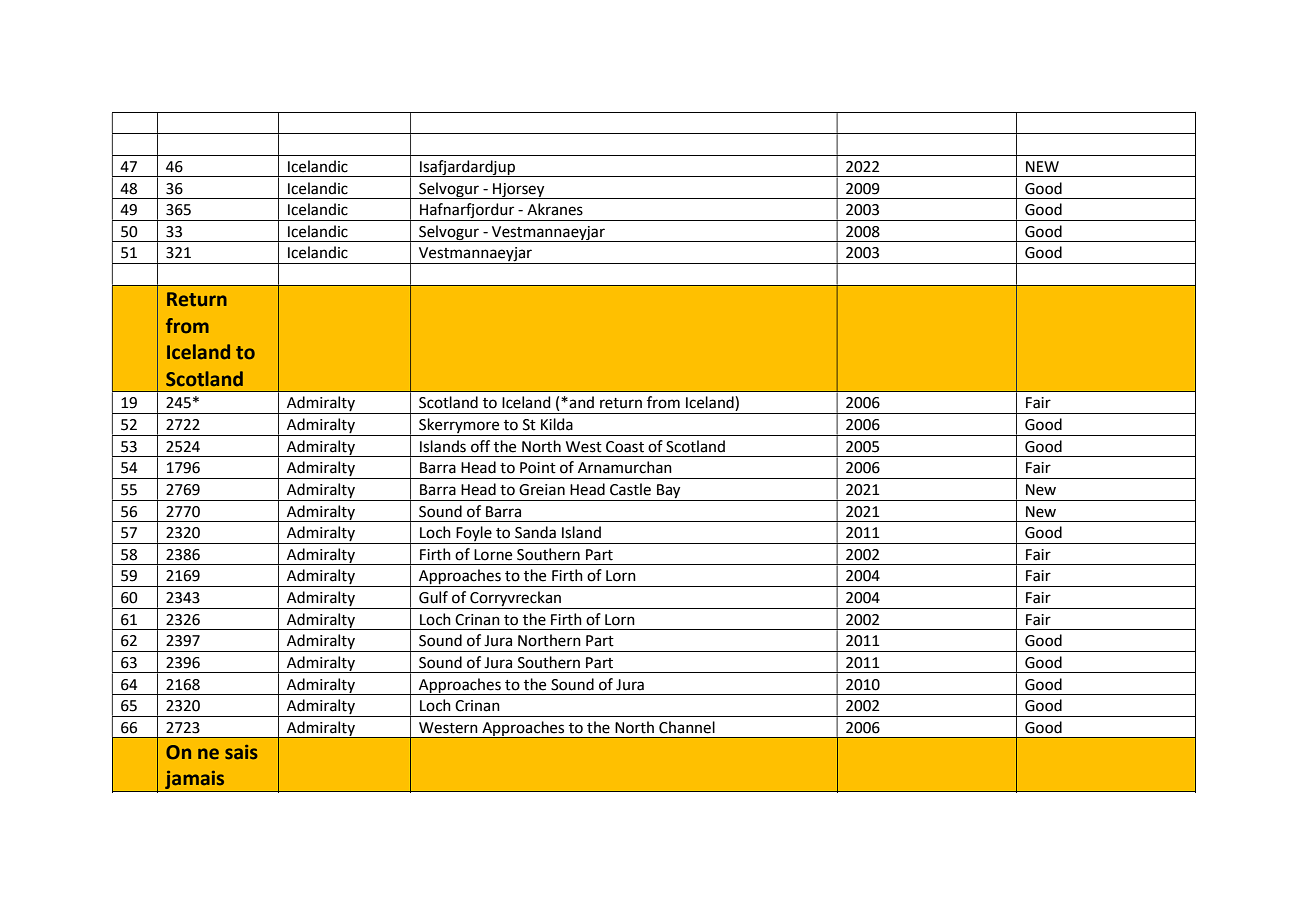  Describe the element at coordinates (669, 492) in the screenshot. I see `Bay` at that location.
